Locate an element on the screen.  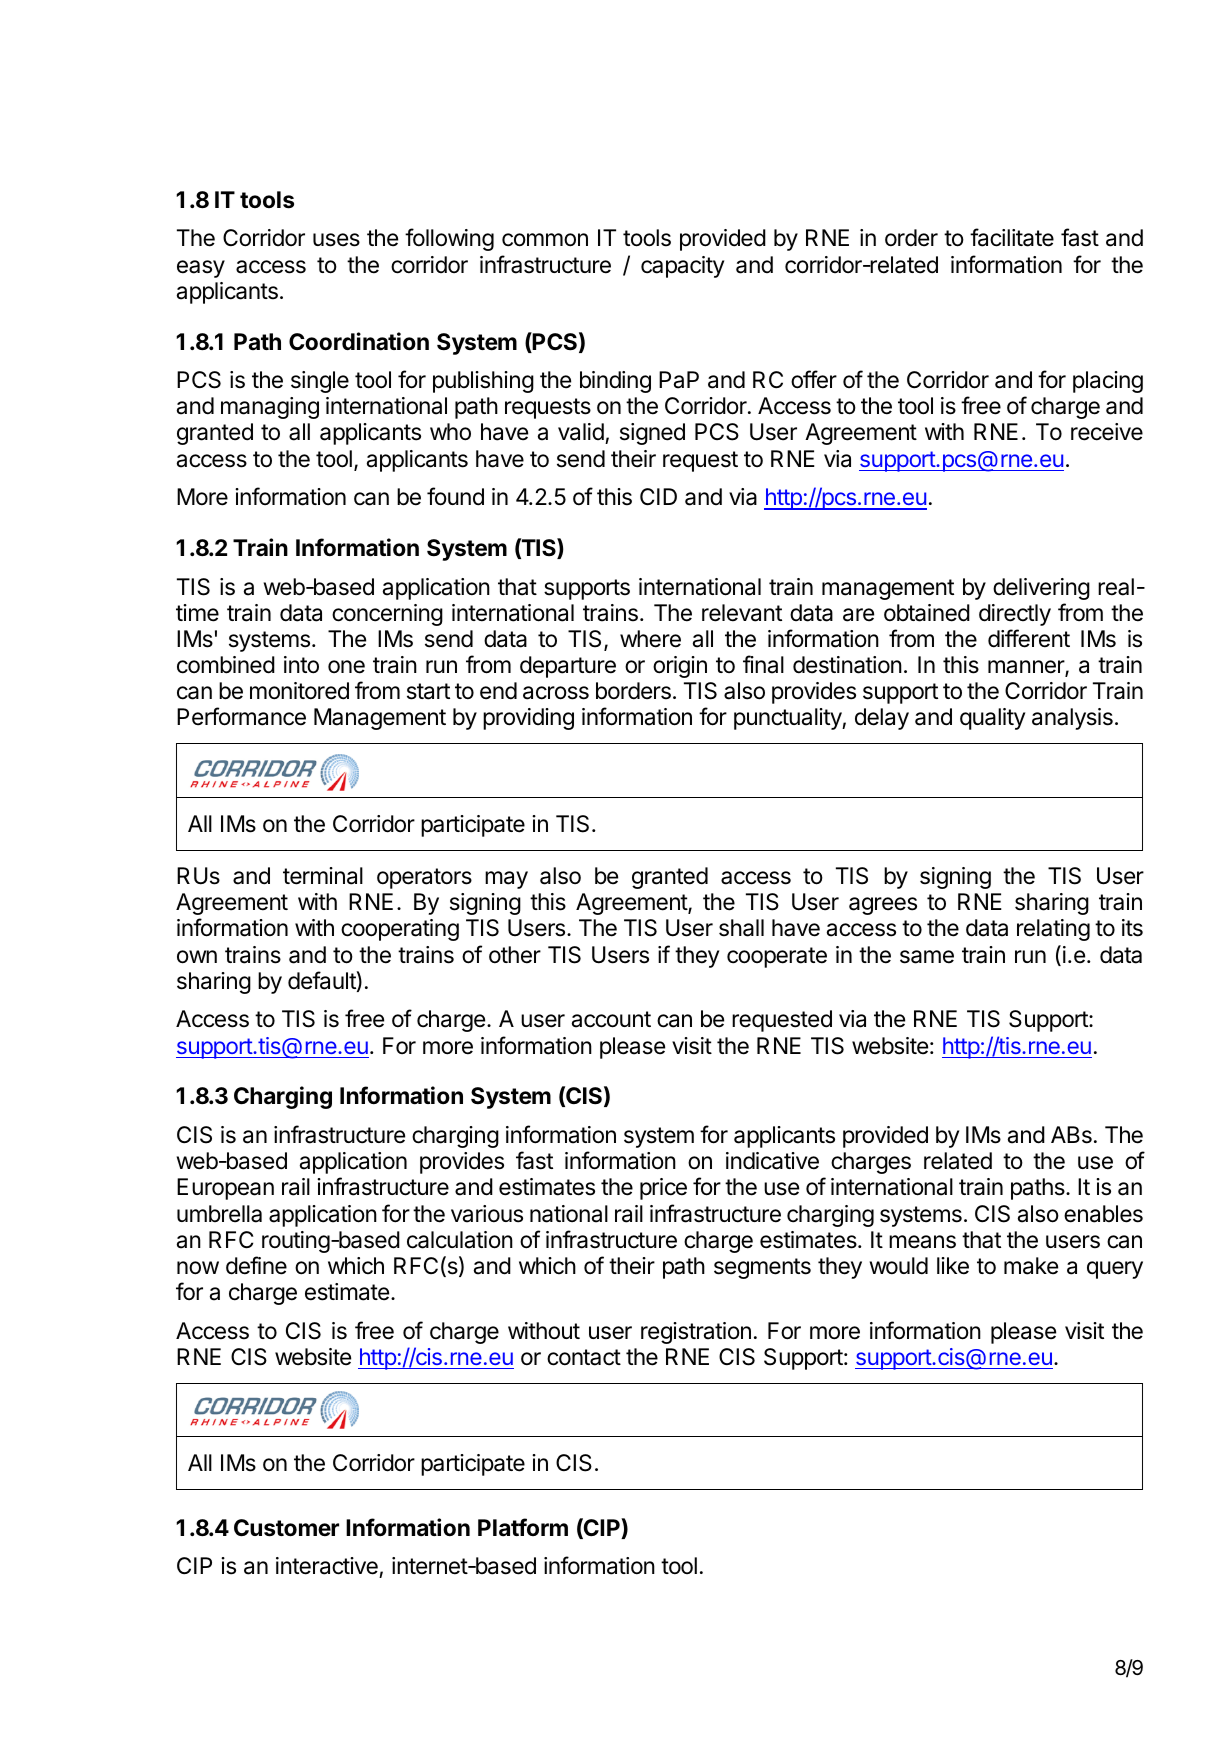
facilitate is located at coordinates (1012, 237).
